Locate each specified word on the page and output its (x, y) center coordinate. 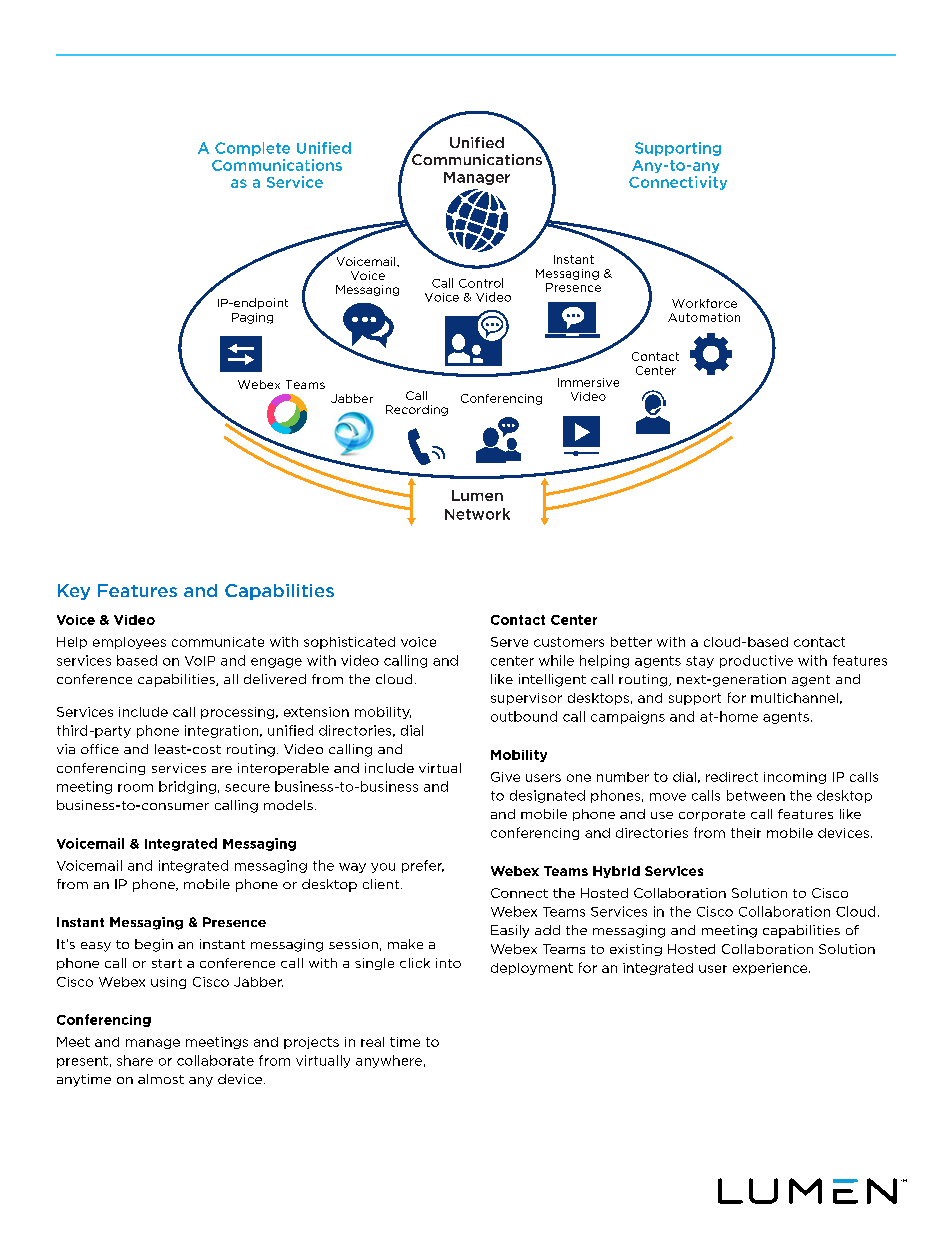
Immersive (588, 382)
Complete (252, 149)
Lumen (477, 495)
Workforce (704, 303)
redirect (732, 777)
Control (481, 283)
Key (74, 592)
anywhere (389, 1061)
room (135, 788)
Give (505, 777)
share (135, 1060)
